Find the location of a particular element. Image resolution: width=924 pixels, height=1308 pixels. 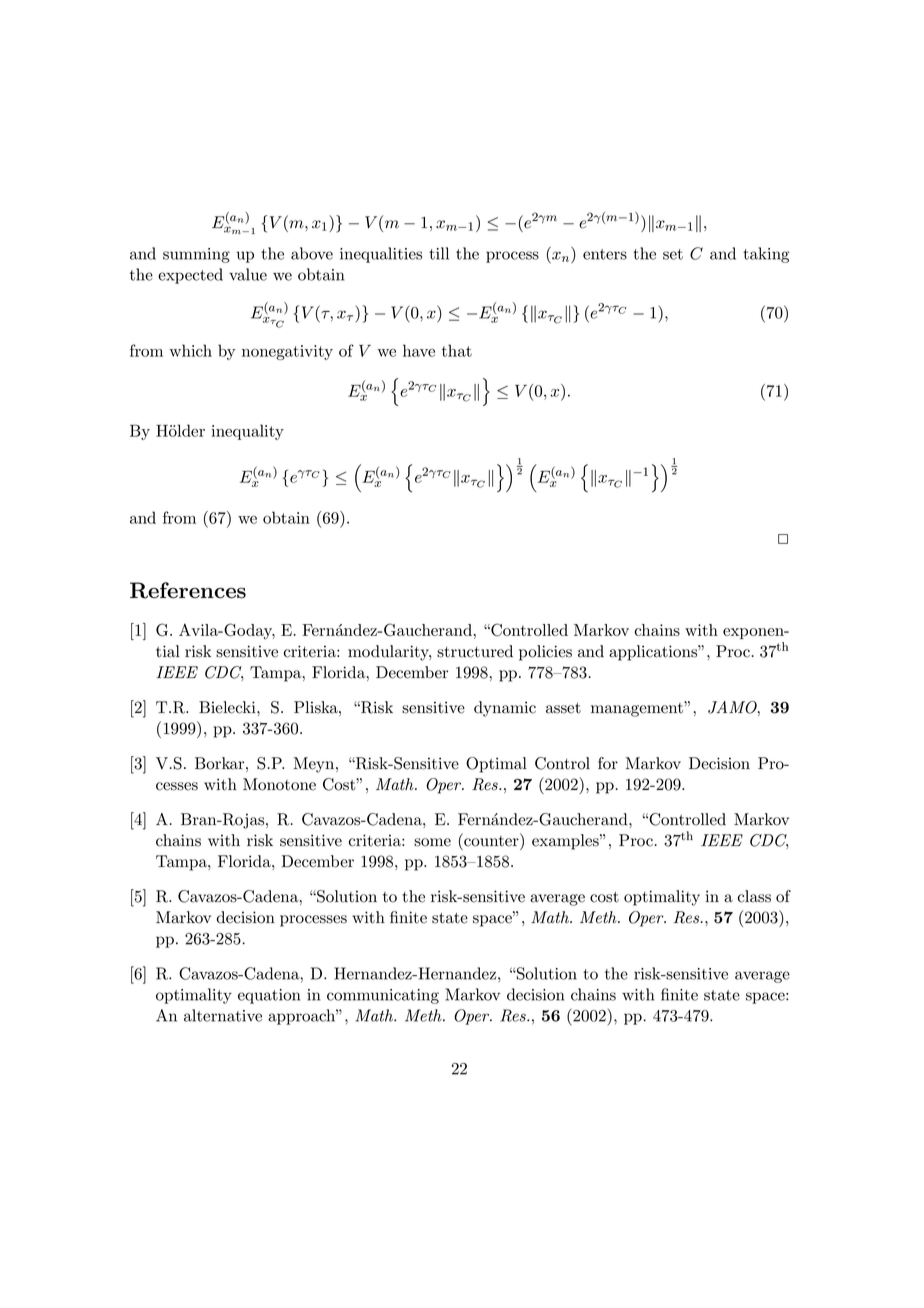

structured is located at coordinates (475, 651).
